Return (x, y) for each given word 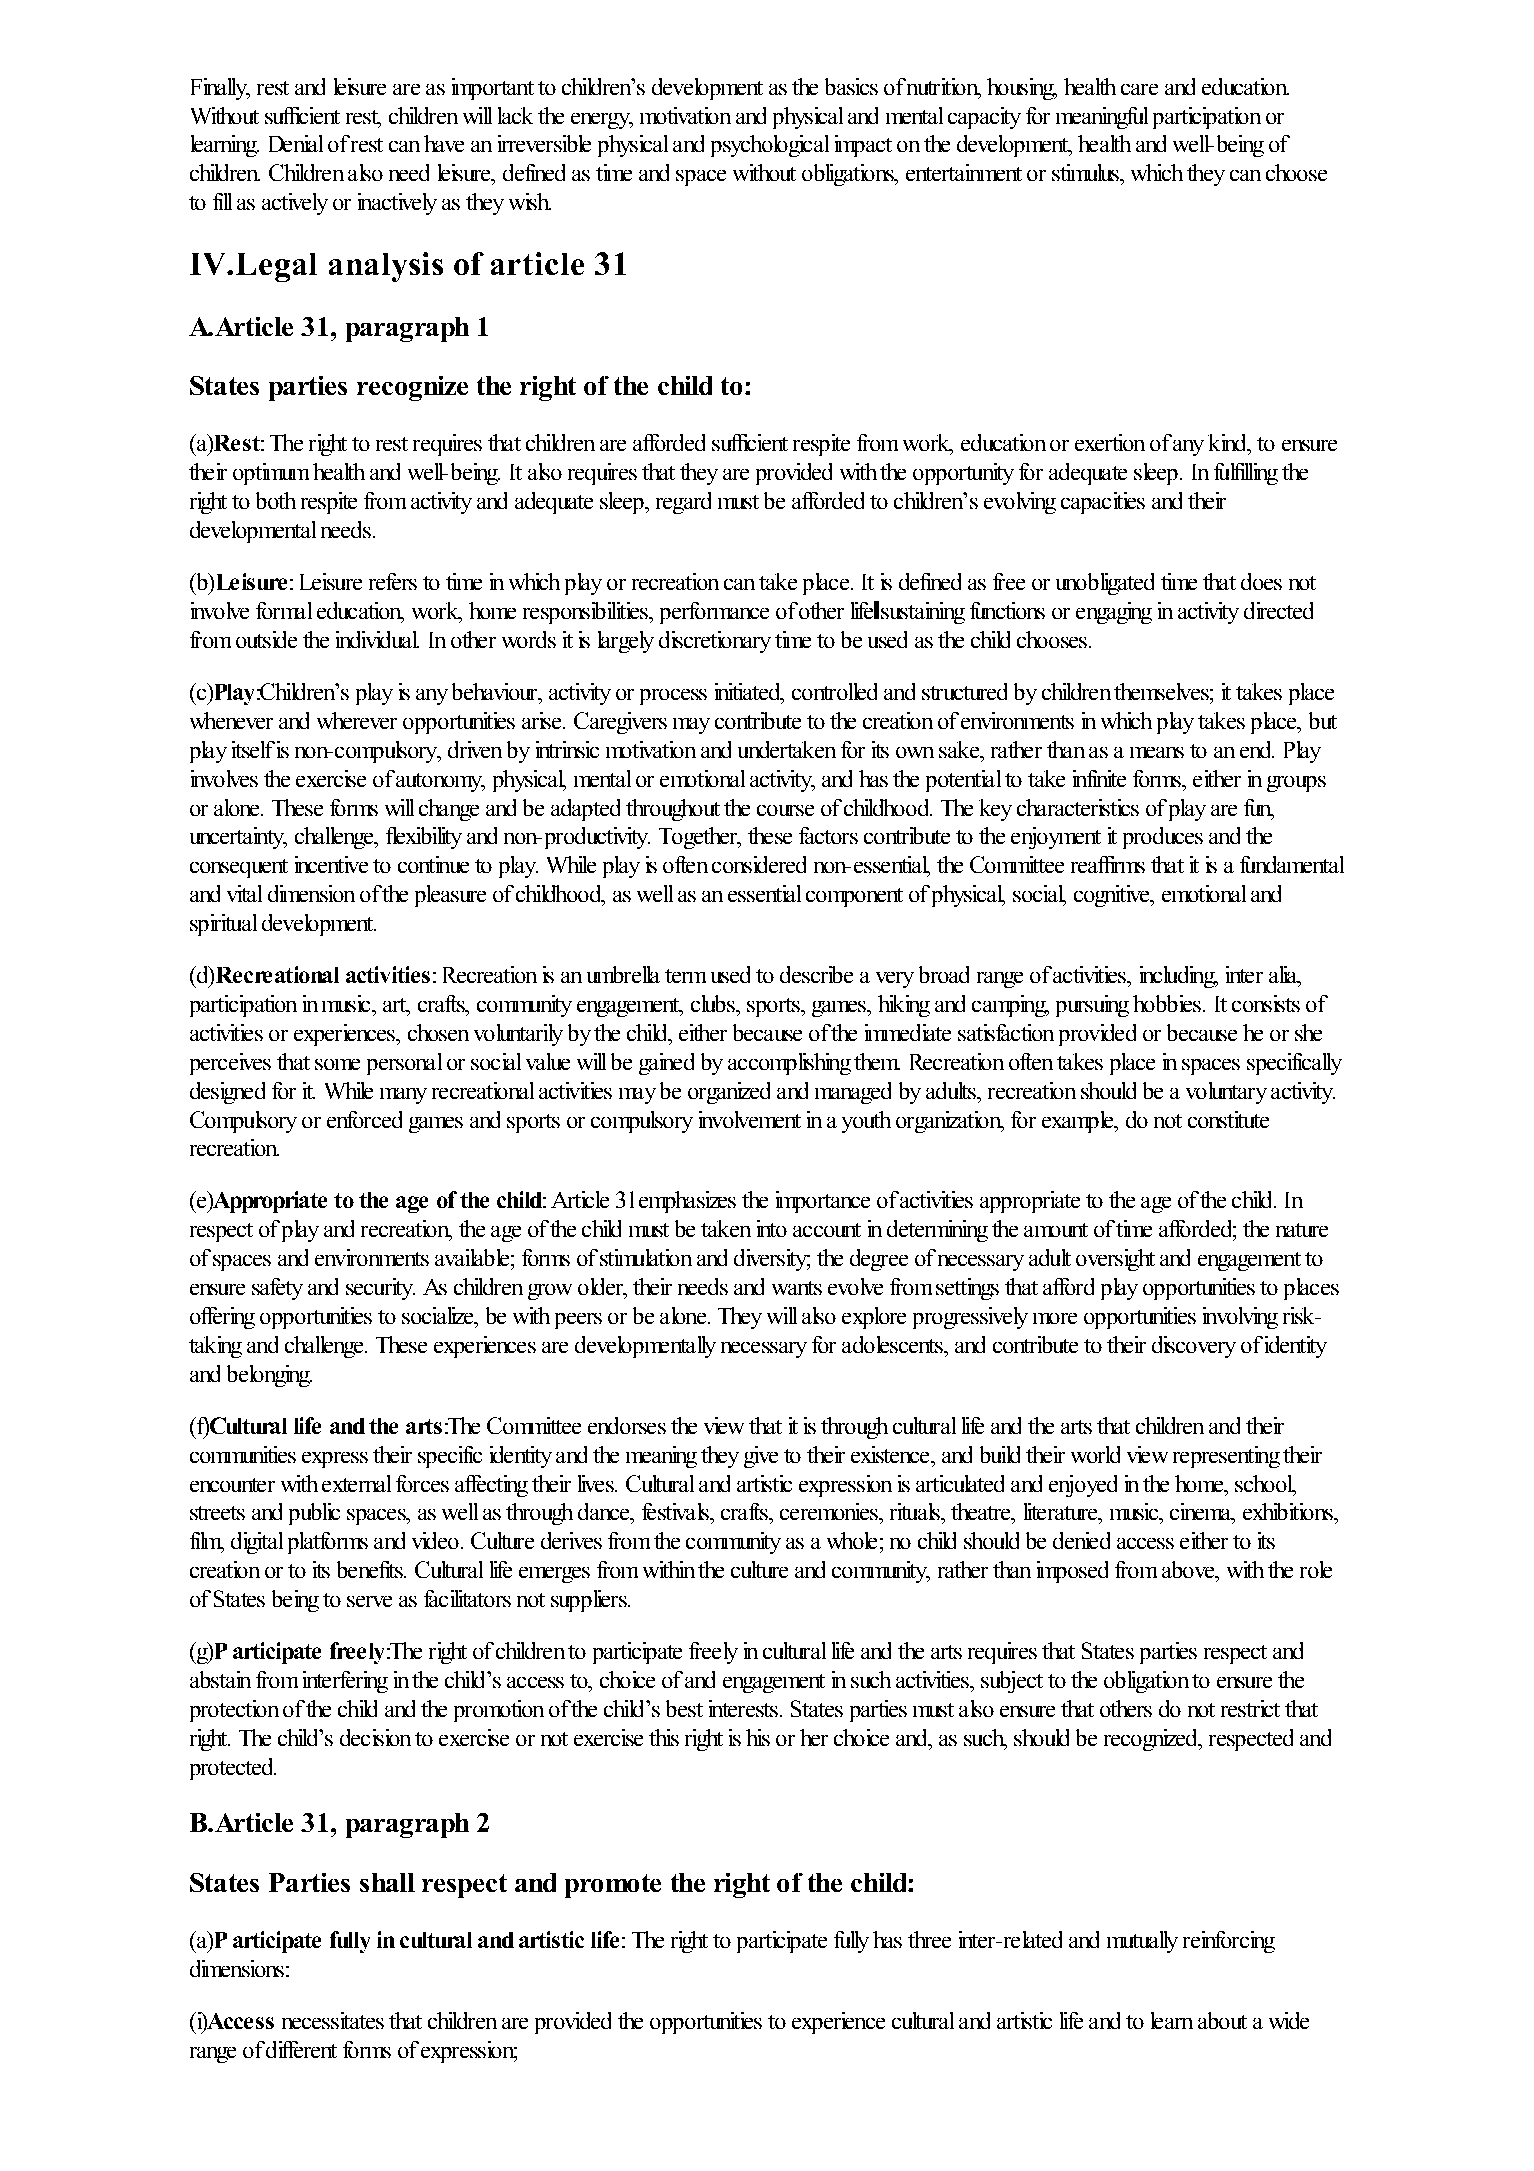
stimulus (1086, 172)
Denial (296, 143)
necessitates (333, 2020)
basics (851, 86)
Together (699, 838)
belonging (269, 1376)
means (1157, 752)
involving (1240, 1318)
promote (613, 1886)
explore (874, 1318)
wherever (357, 720)
